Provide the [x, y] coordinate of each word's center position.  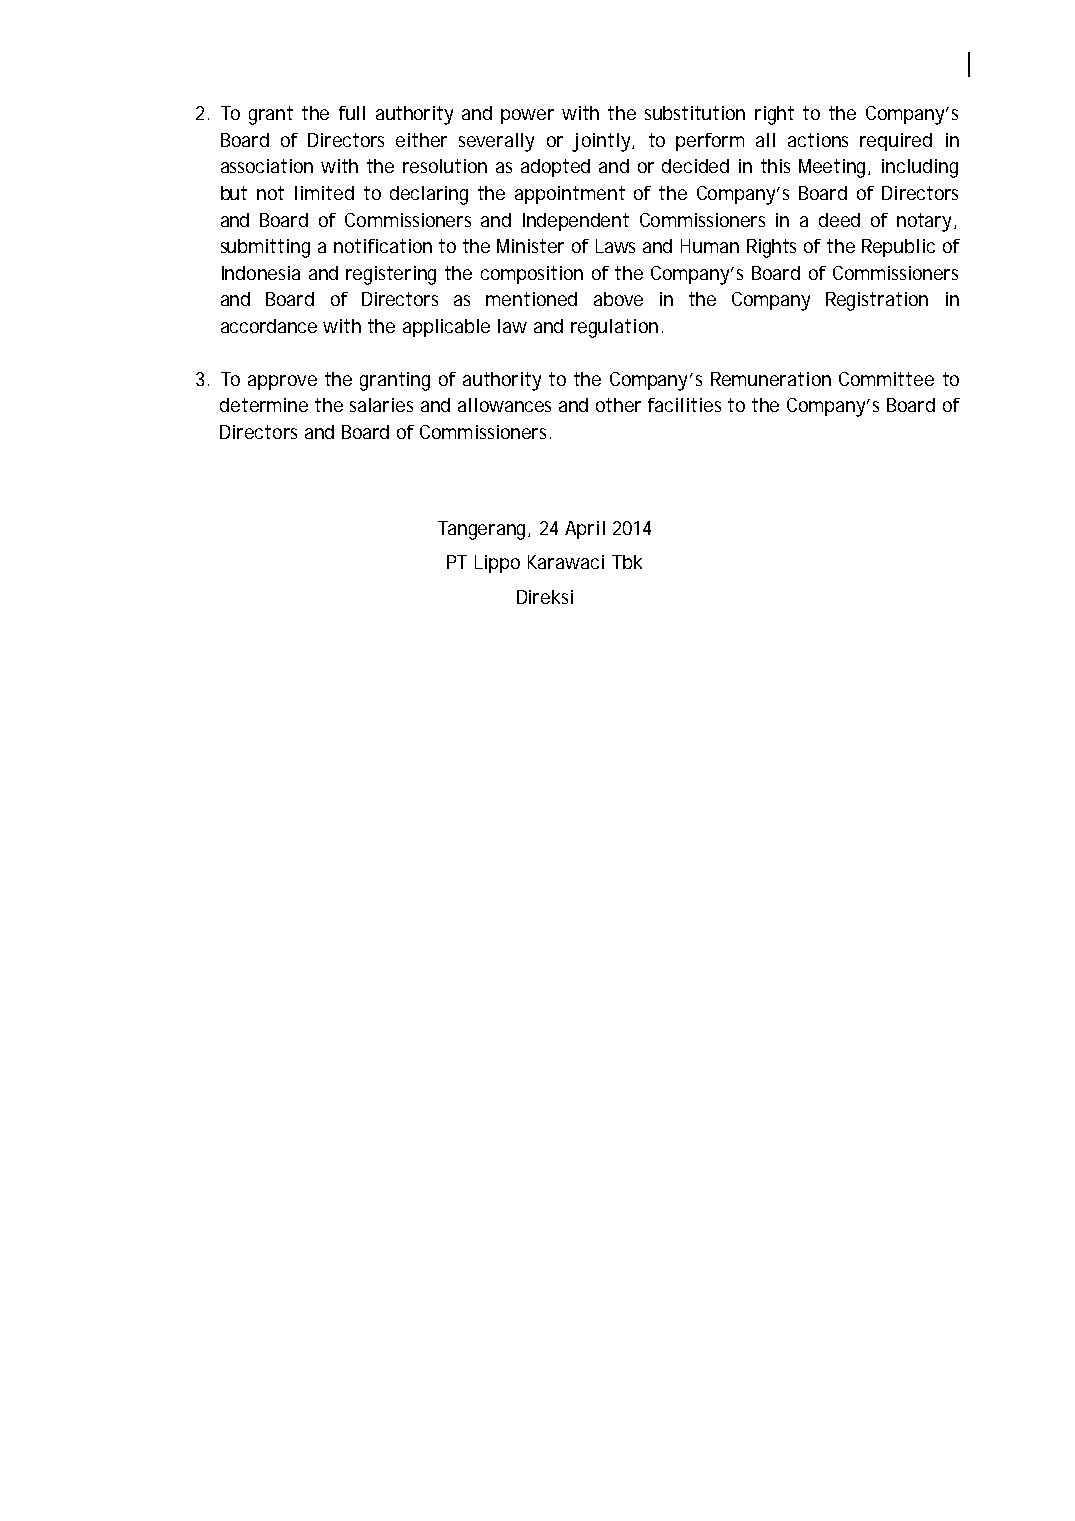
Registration [877, 301]
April [585, 530]
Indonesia [261, 273]
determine [264, 405]
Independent [576, 222]
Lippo [497, 564]
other [618, 405]
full [352, 113]
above [618, 299]
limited [324, 193]
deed [839, 220]
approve [282, 382]
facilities [684, 405]
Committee [886, 379]
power [527, 116]
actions [818, 140]
